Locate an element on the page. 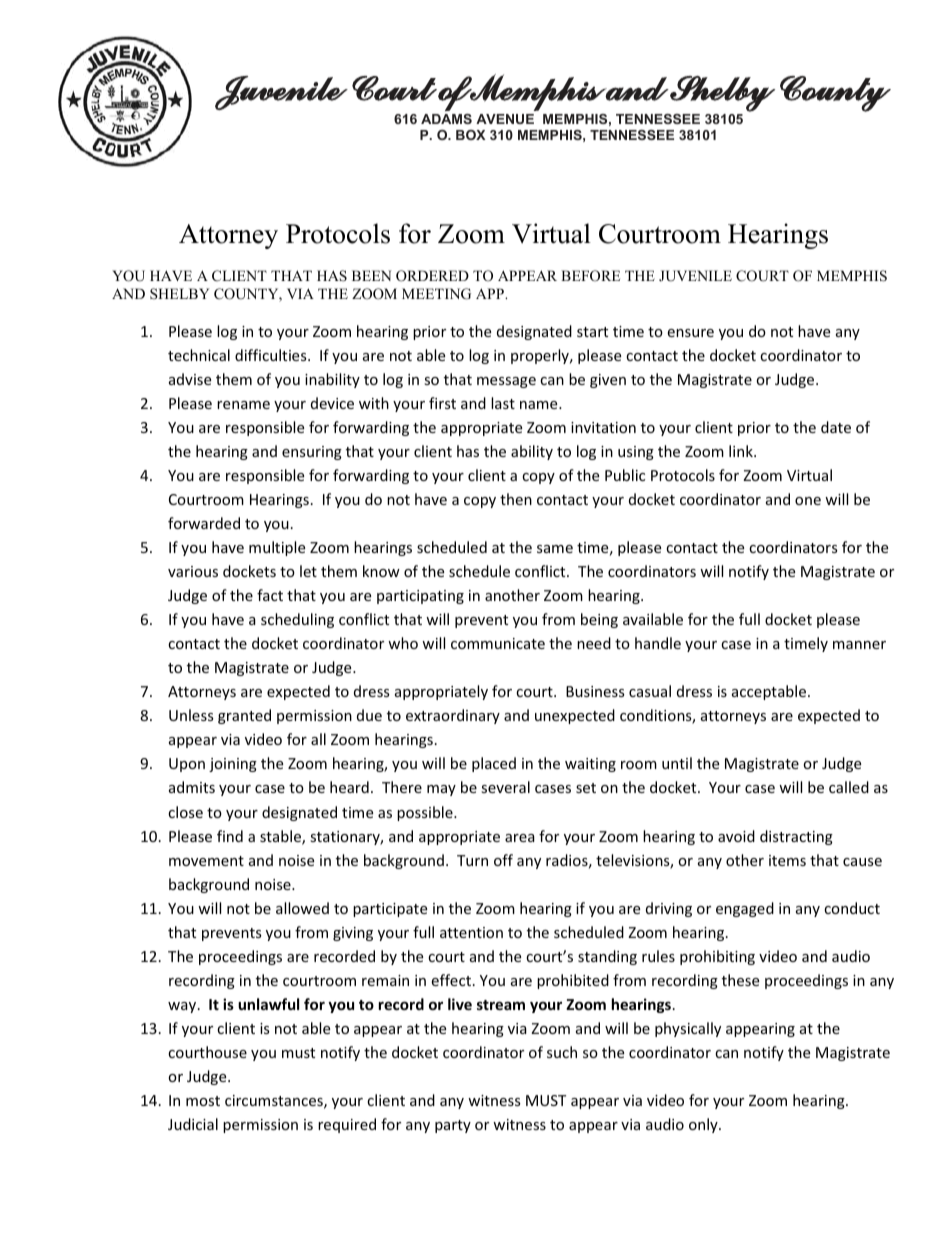 The width and height of the image is (952, 1233). BEFORE is located at coordinates (590, 276).
